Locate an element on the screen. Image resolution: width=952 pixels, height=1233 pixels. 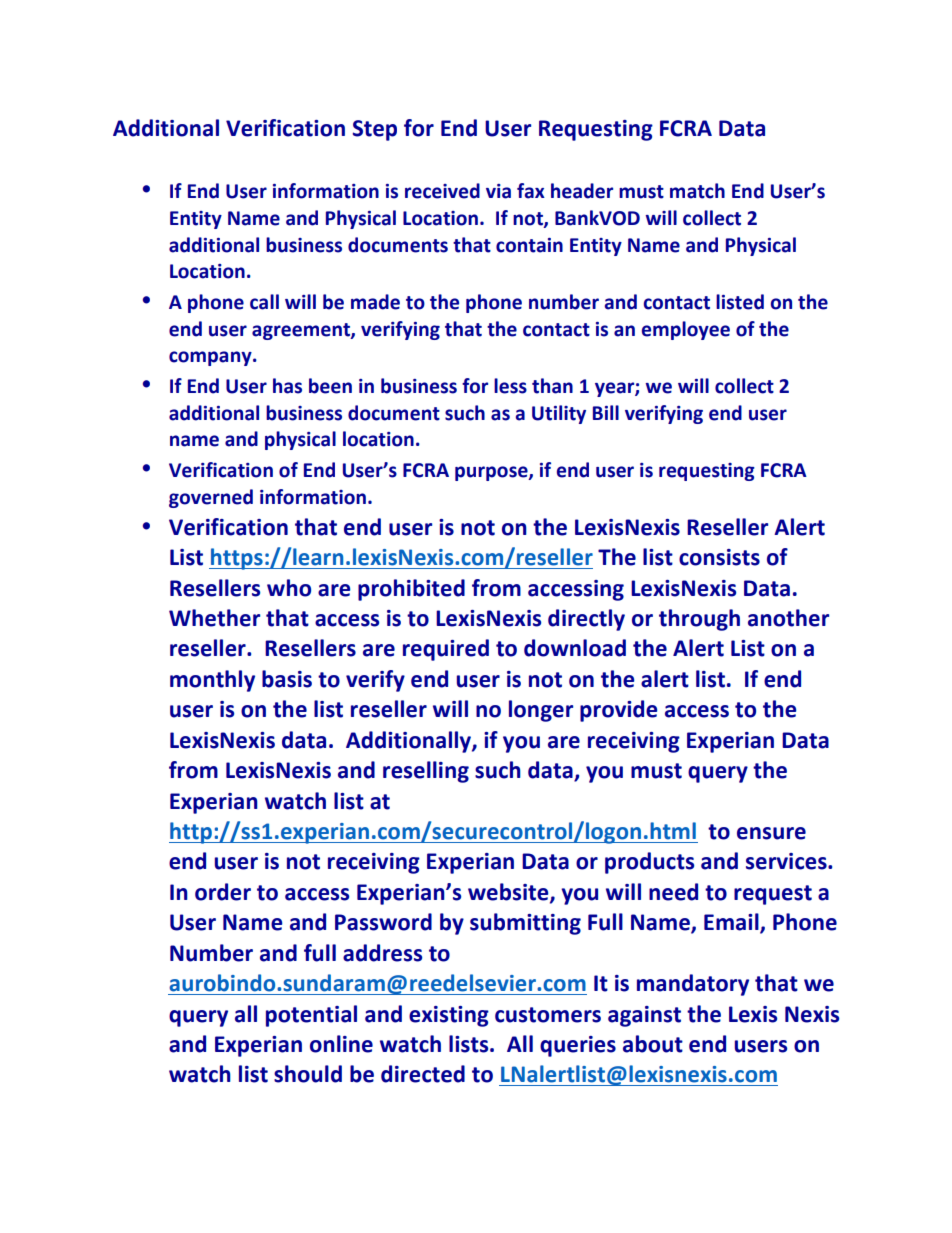
match is located at coordinates (697, 191).
